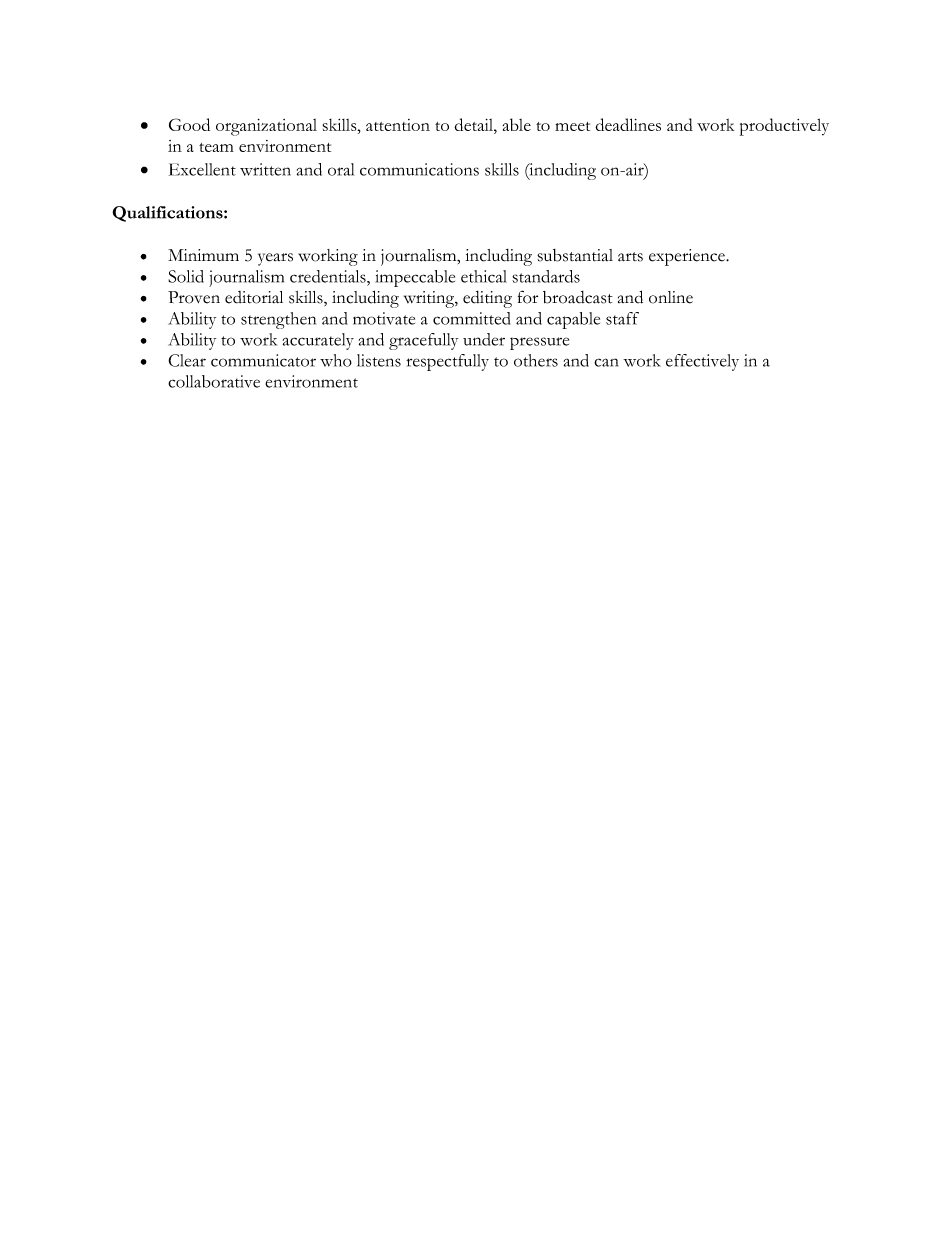 This document has height=1233, width=952. Describe the element at coordinates (484, 276) in the document. I see `ethical` at that location.
